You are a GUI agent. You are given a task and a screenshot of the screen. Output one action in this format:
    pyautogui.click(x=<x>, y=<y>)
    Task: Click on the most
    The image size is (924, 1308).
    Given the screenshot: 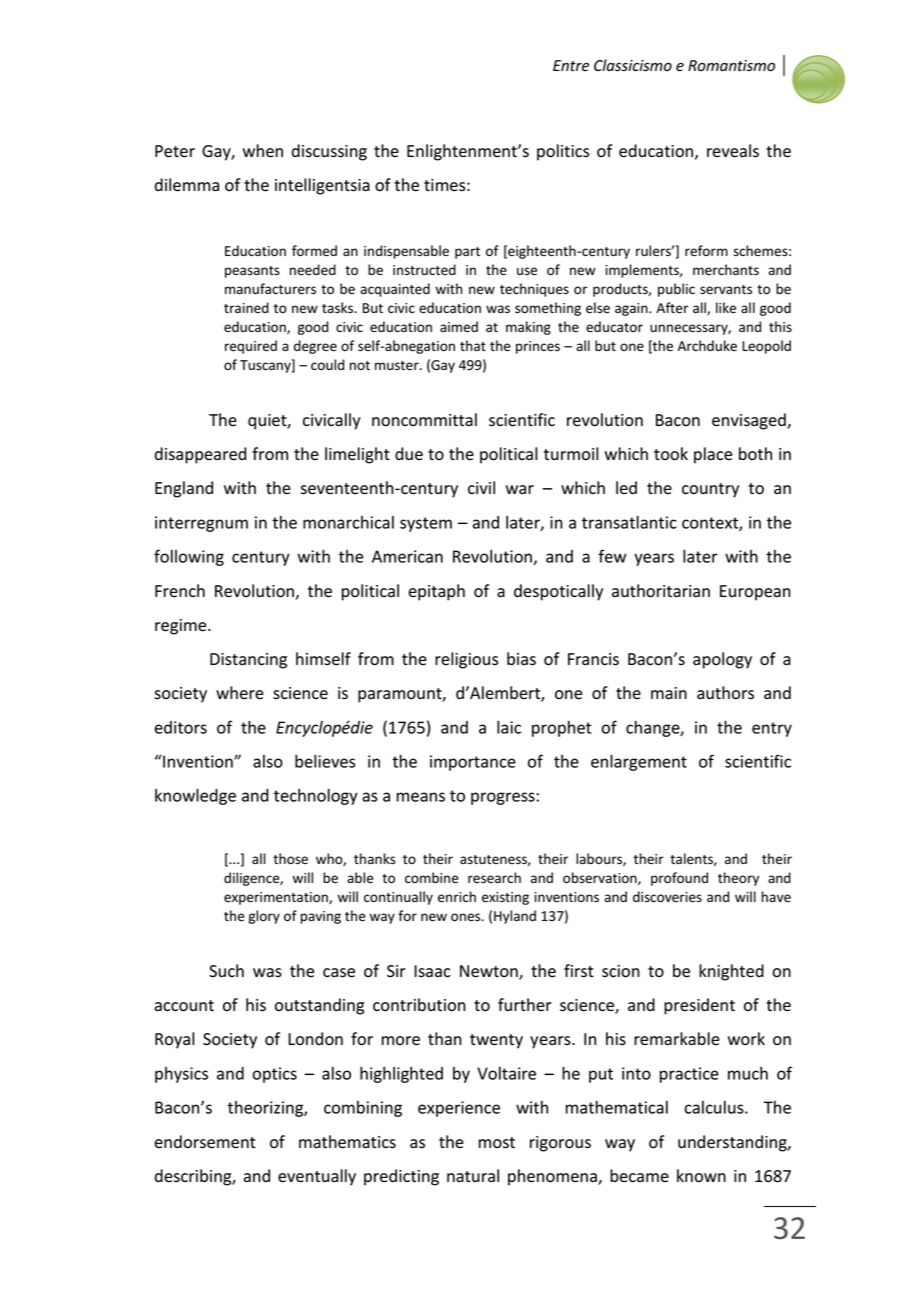 What is the action you would take?
    pyautogui.click(x=497, y=1143)
